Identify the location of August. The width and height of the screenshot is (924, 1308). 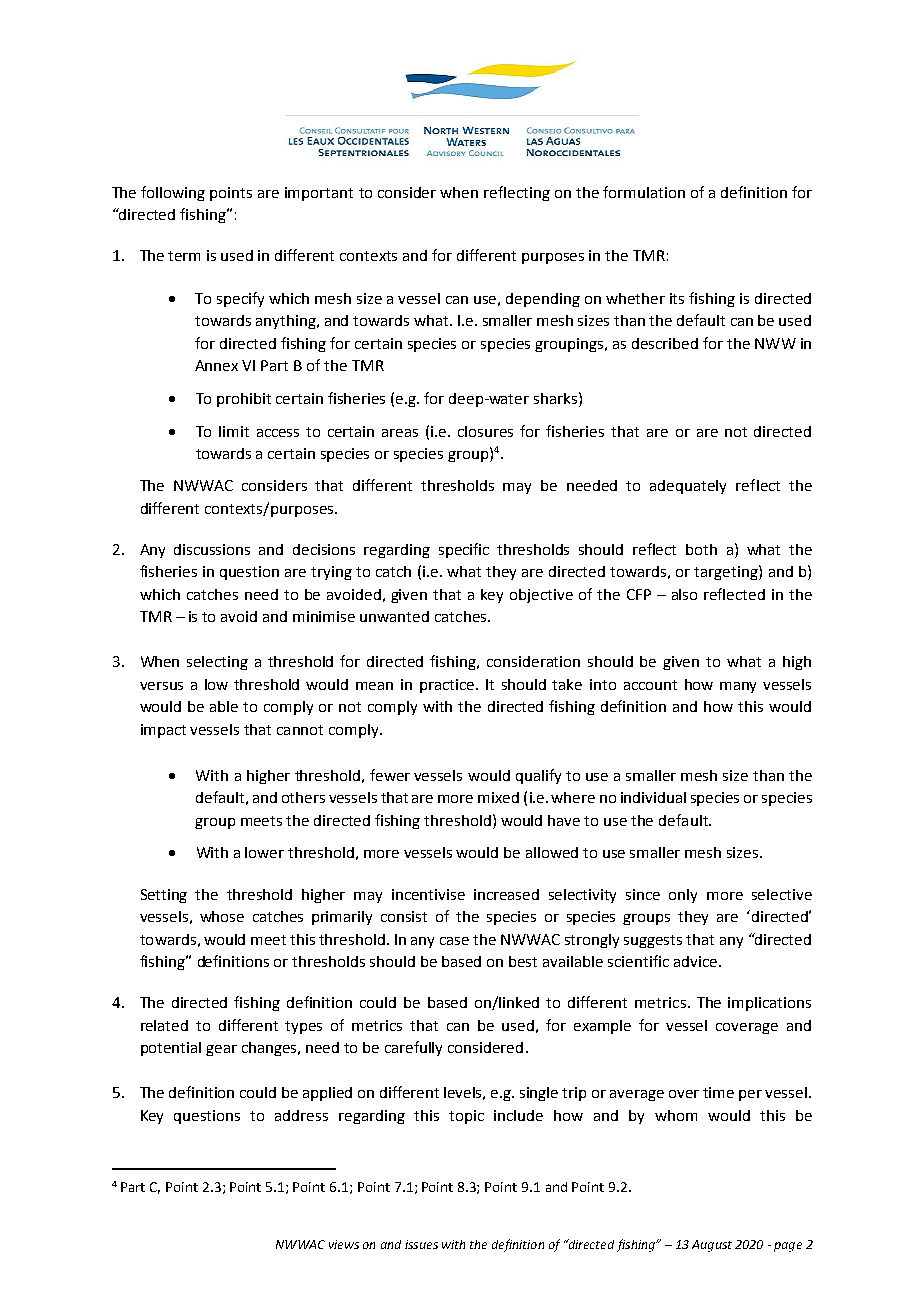
(712, 1246).
